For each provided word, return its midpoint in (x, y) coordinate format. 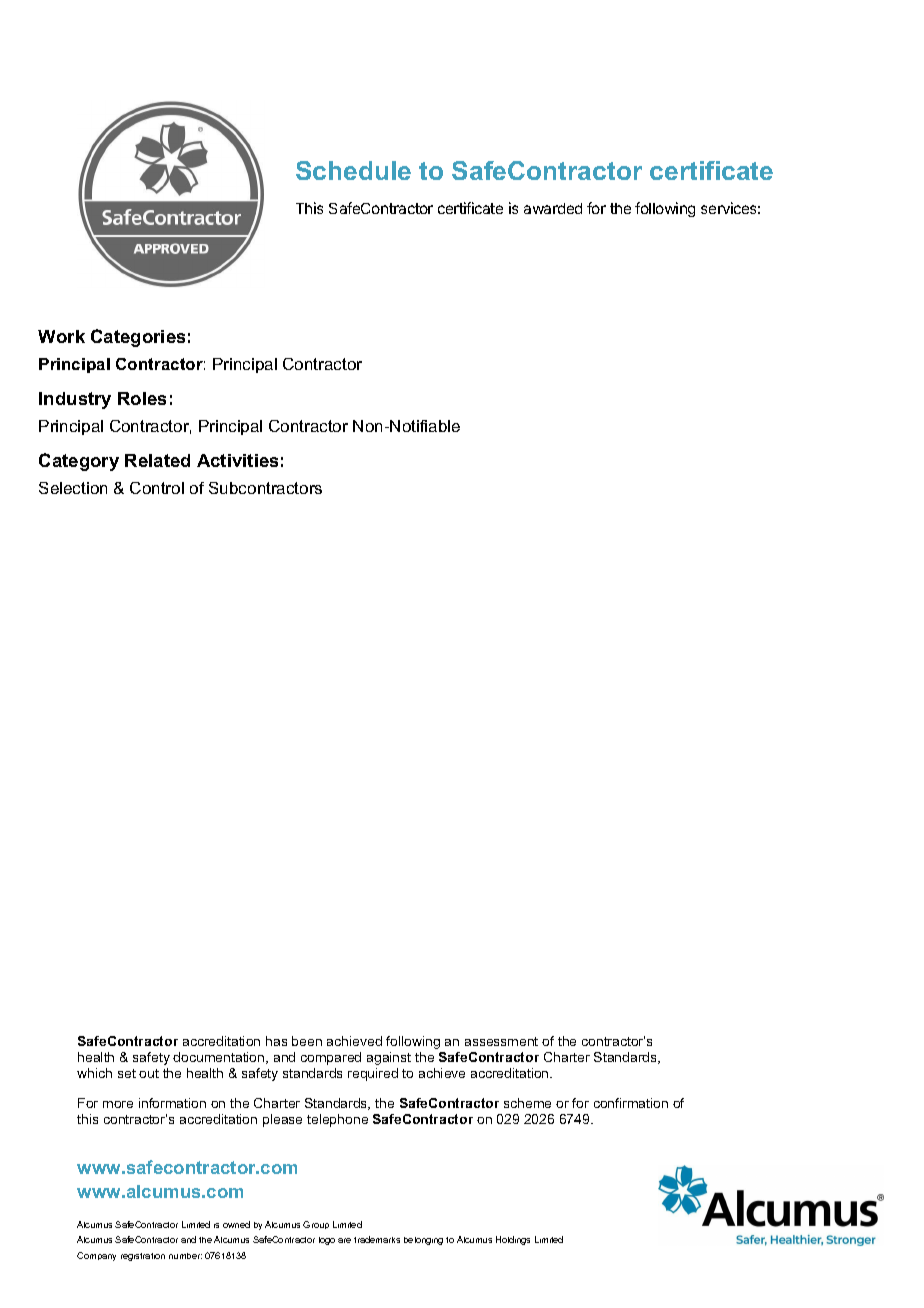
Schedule (353, 170)
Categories (138, 338)
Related (157, 460)
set (127, 1073)
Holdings (513, 1240)
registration (143, 1257)
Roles (142, 398)
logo (327, 1241)
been (307, 1041)
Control (157, 488)
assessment (501, 1041)
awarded (553, 208)
